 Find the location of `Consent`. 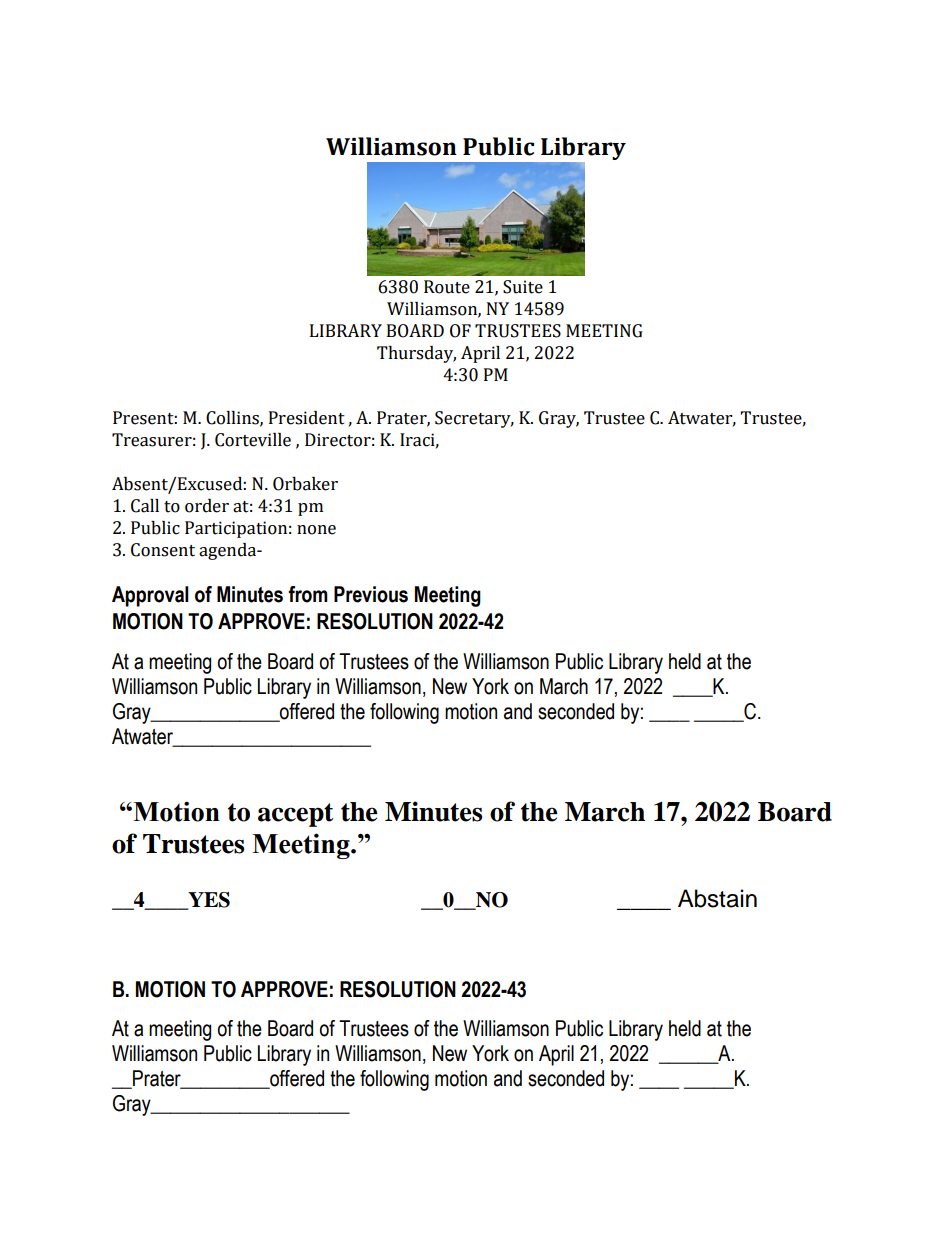

Consent is located at coordinates (163, 550).
